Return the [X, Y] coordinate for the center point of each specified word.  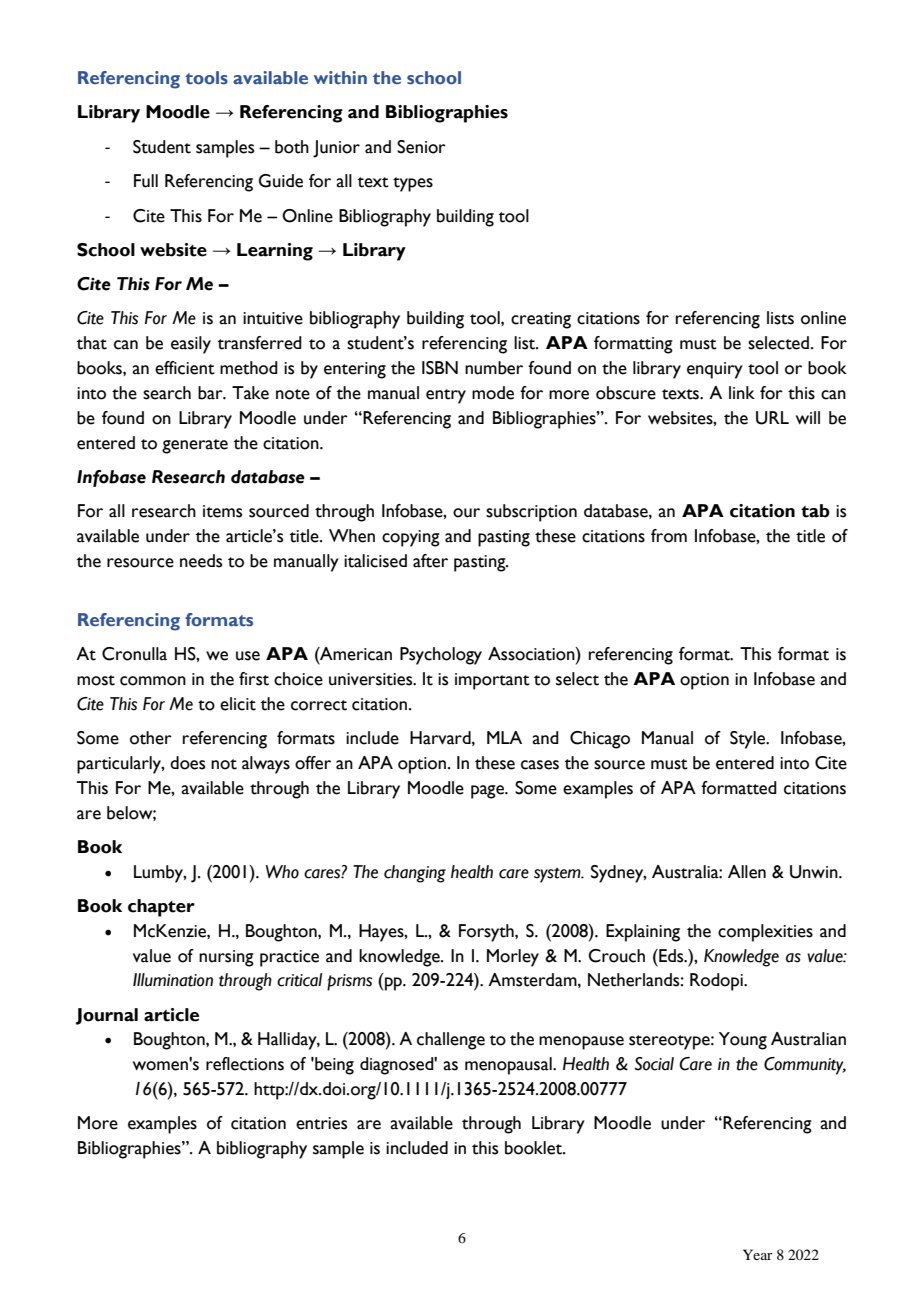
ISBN [440, 368]
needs [201, 561]
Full [146, 181]
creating [541, 320]
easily [191, 345]
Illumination [173, 980]
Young [743, 1041]
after [430, 561]
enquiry [715, 370]
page [488, 792]
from [669, 536]
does [187, 763]
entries [321, 1123]
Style [749, 740]
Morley [513, 958]
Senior [421, 147]
